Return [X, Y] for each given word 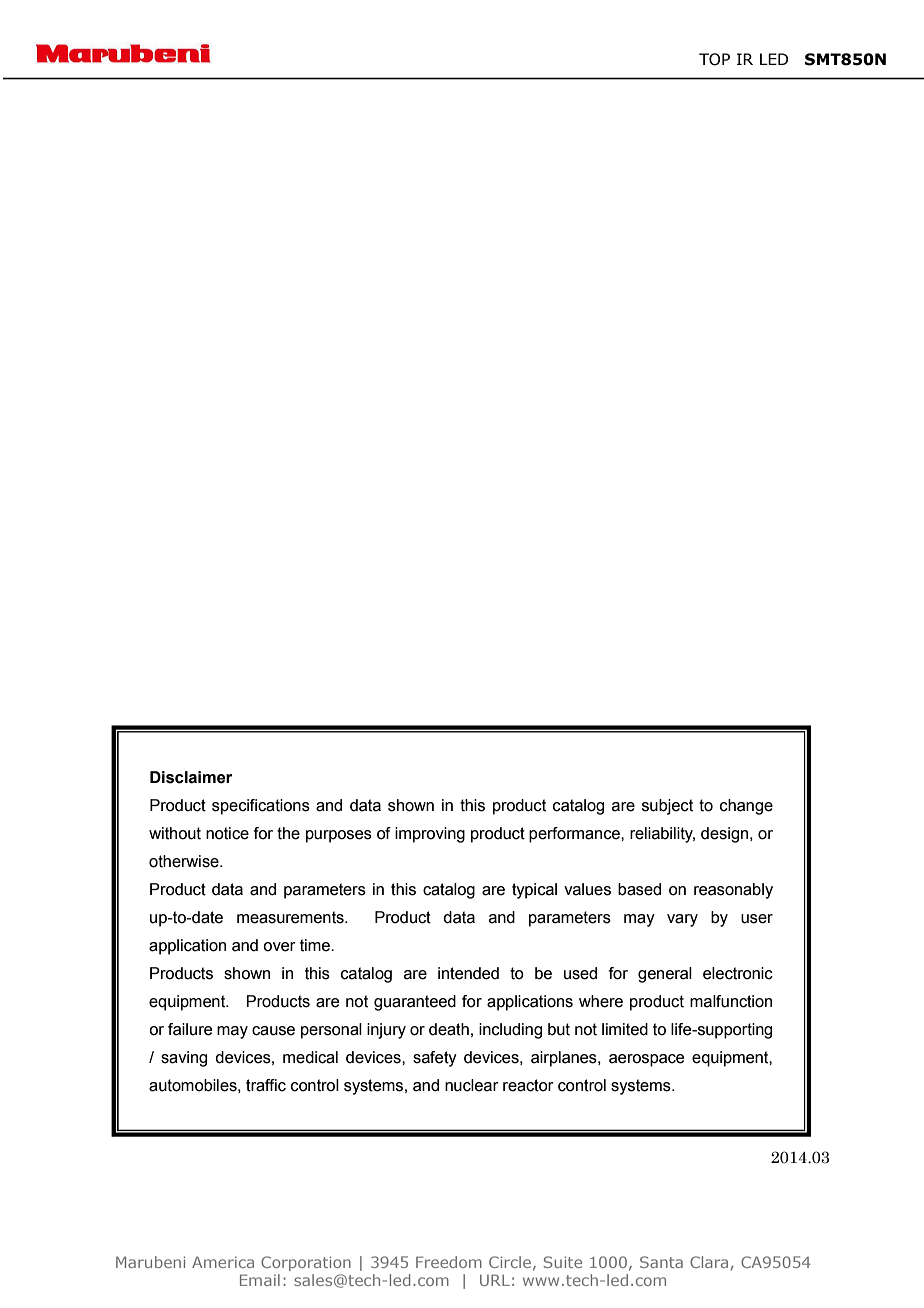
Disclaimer [191, 777]
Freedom [449, 1262]
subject [667, 807]
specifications [261, 807]
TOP [714, 59]
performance [575, 835]
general [665, 975]
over [279, 947]
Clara [709, 1262]
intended [468, 973]
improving [430, 835]
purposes [339, 836]
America [223, 1262]
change [746, 807]
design [726, 835]
